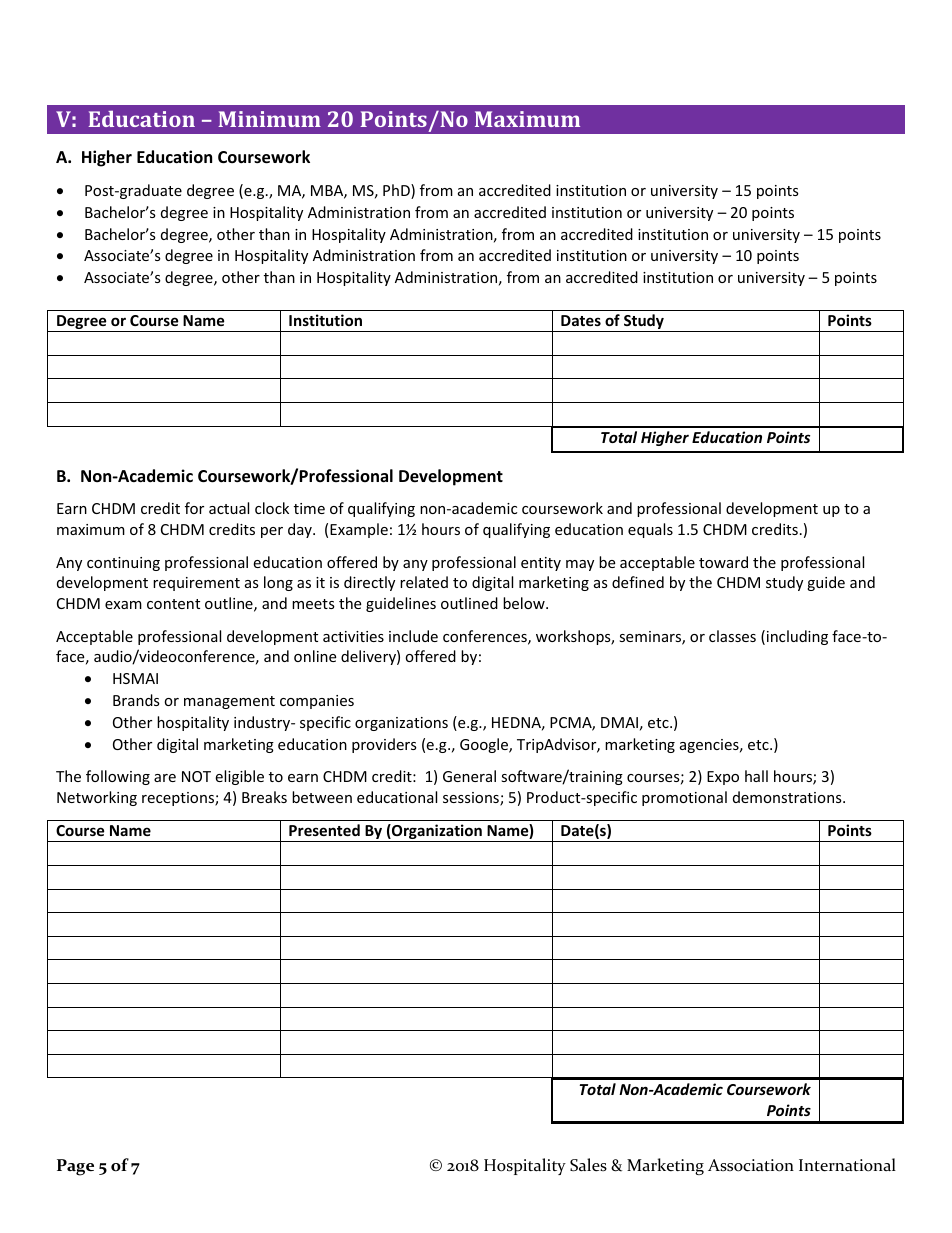 This screenshot has height=1233, width=952. What do you see at coordinates (309, 508) in the screenshot?
I see `time` at bounding box center [309, 508].
